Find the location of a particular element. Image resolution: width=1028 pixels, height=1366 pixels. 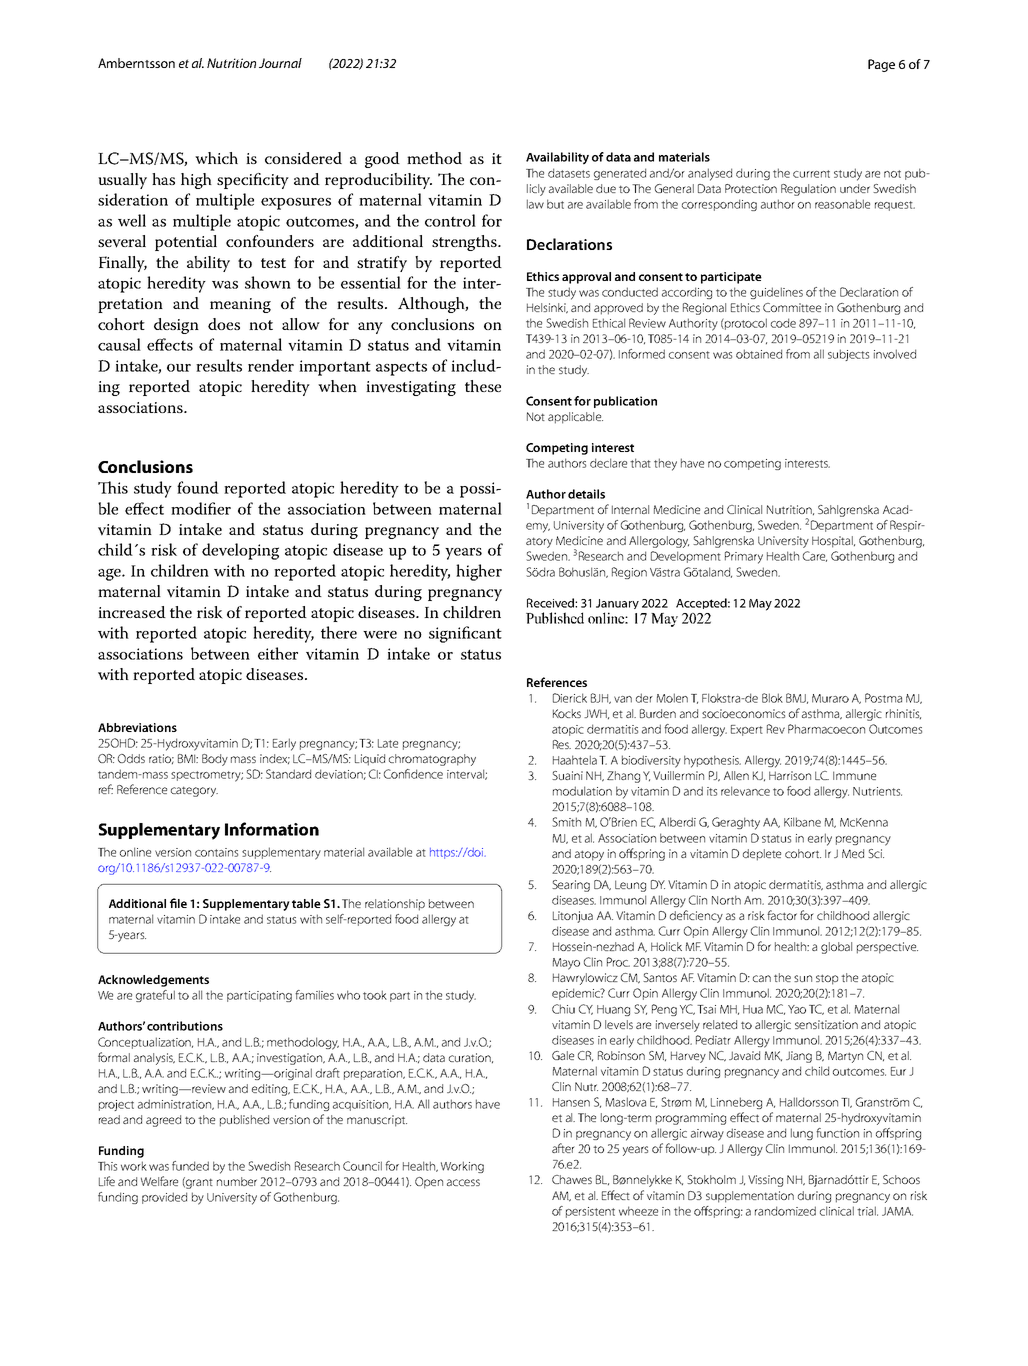

funded is located at coordinates (190, 1166).
